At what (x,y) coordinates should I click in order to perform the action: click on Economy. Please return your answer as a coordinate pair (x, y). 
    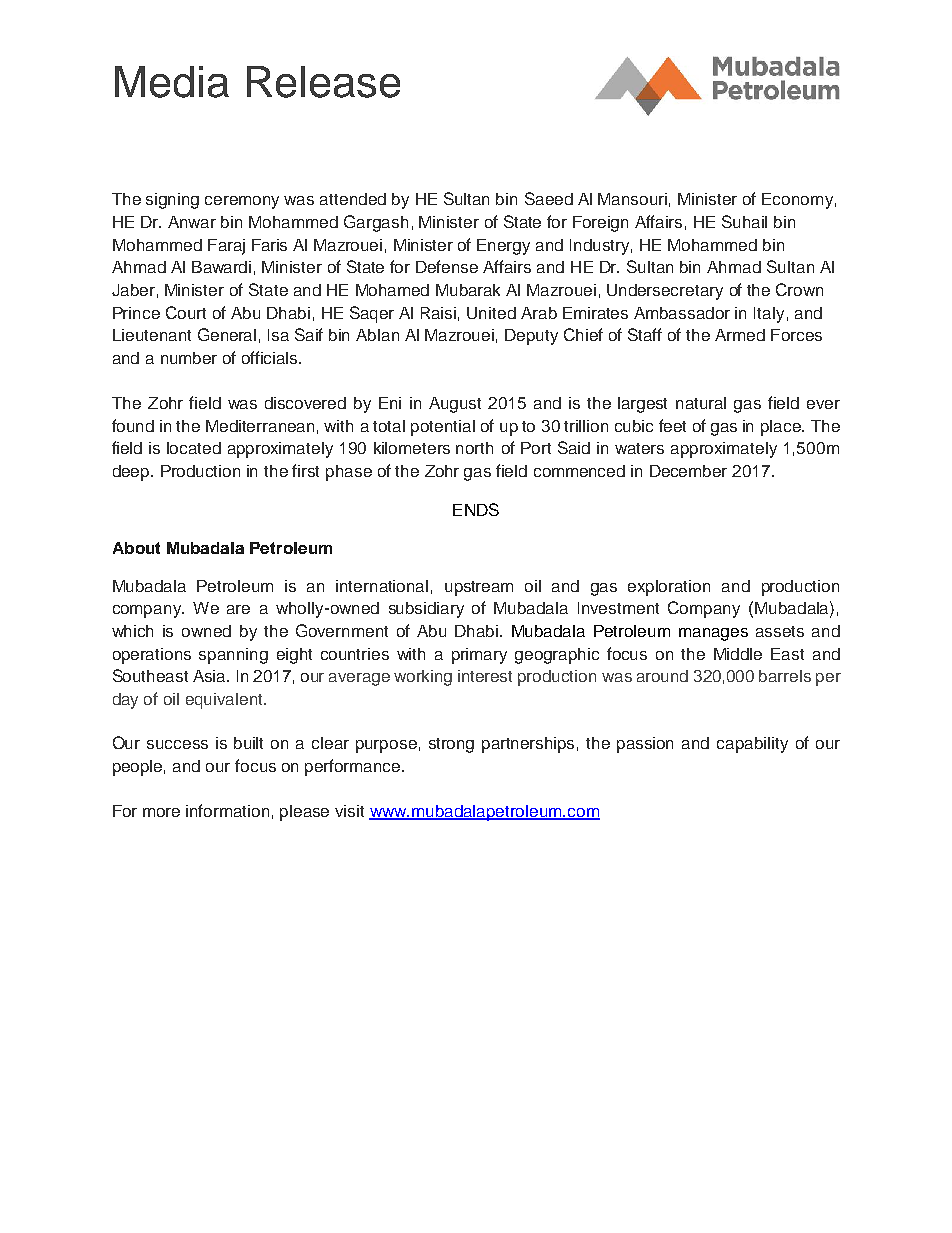
    Looking at the image, I should click on (797, 201).
